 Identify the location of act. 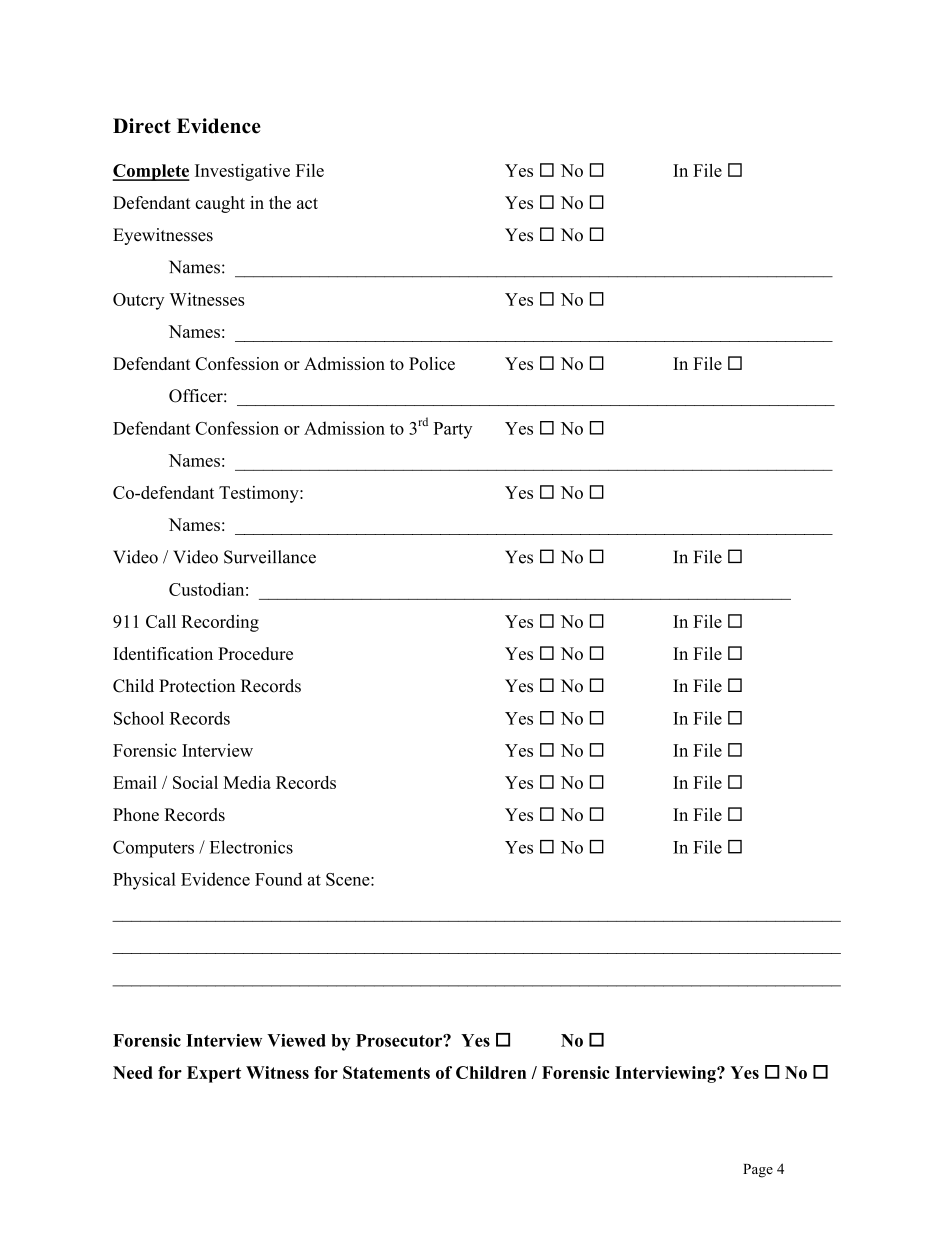
(307, 203).
